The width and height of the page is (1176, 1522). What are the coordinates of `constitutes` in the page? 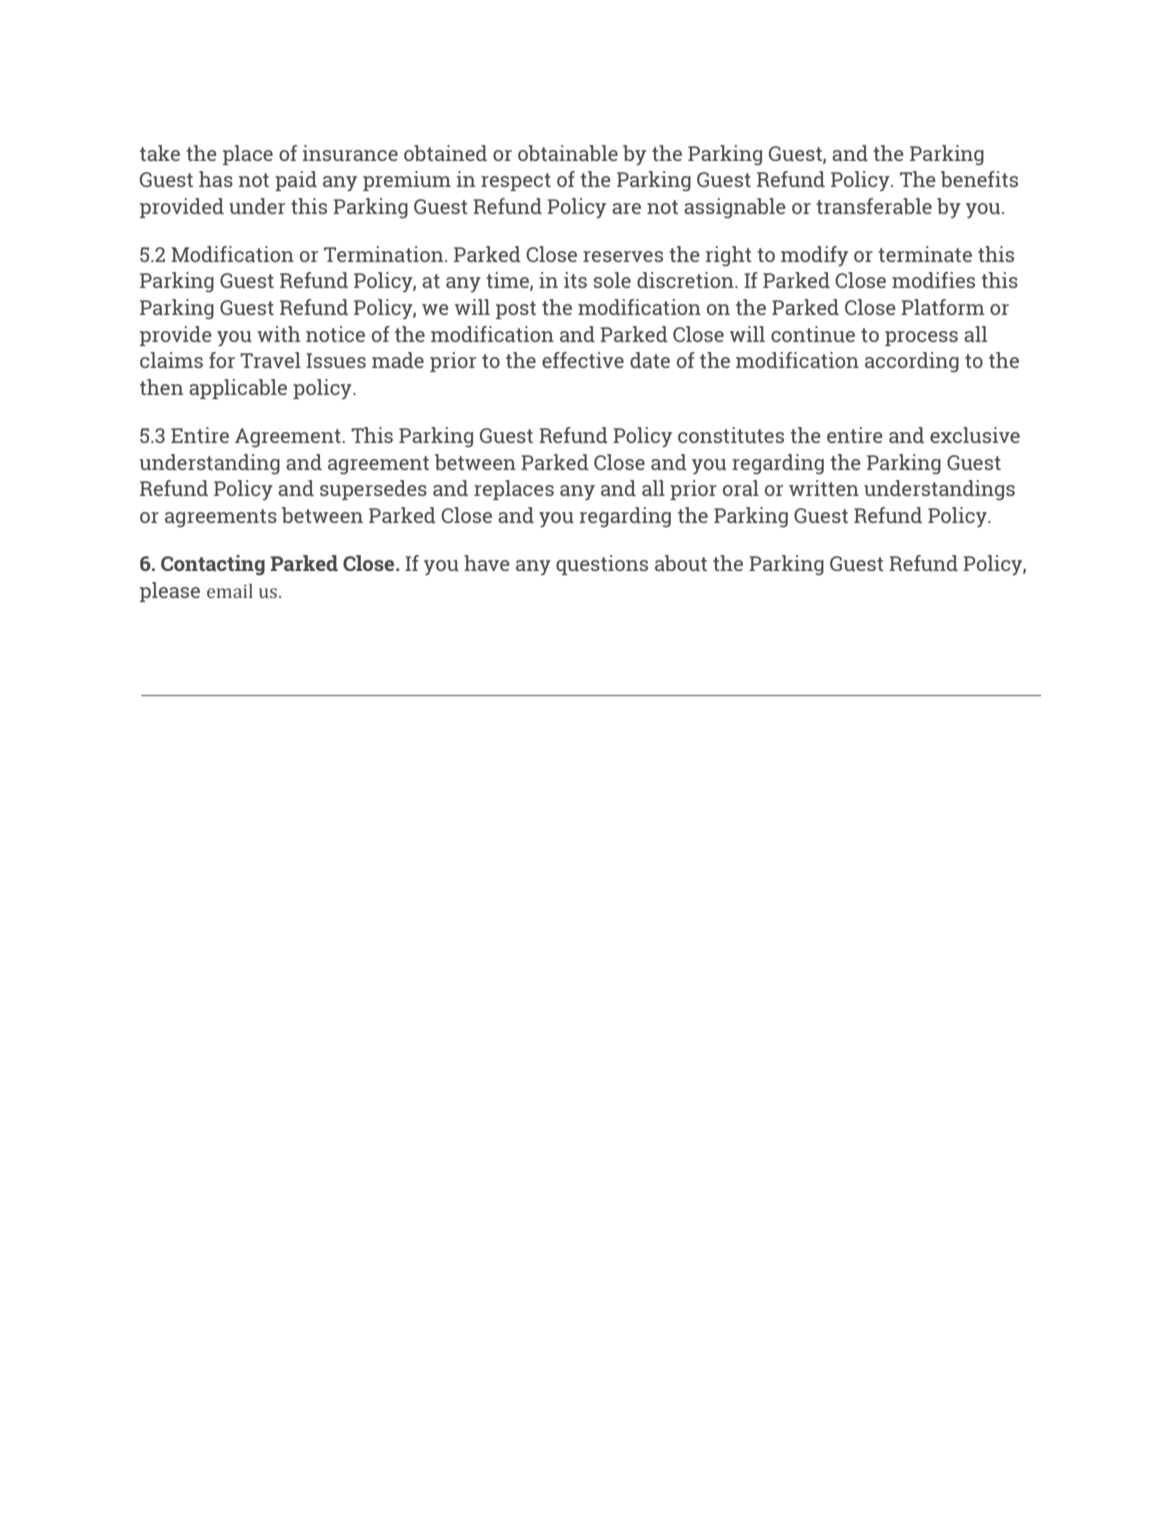 It's located at (731, 435).
